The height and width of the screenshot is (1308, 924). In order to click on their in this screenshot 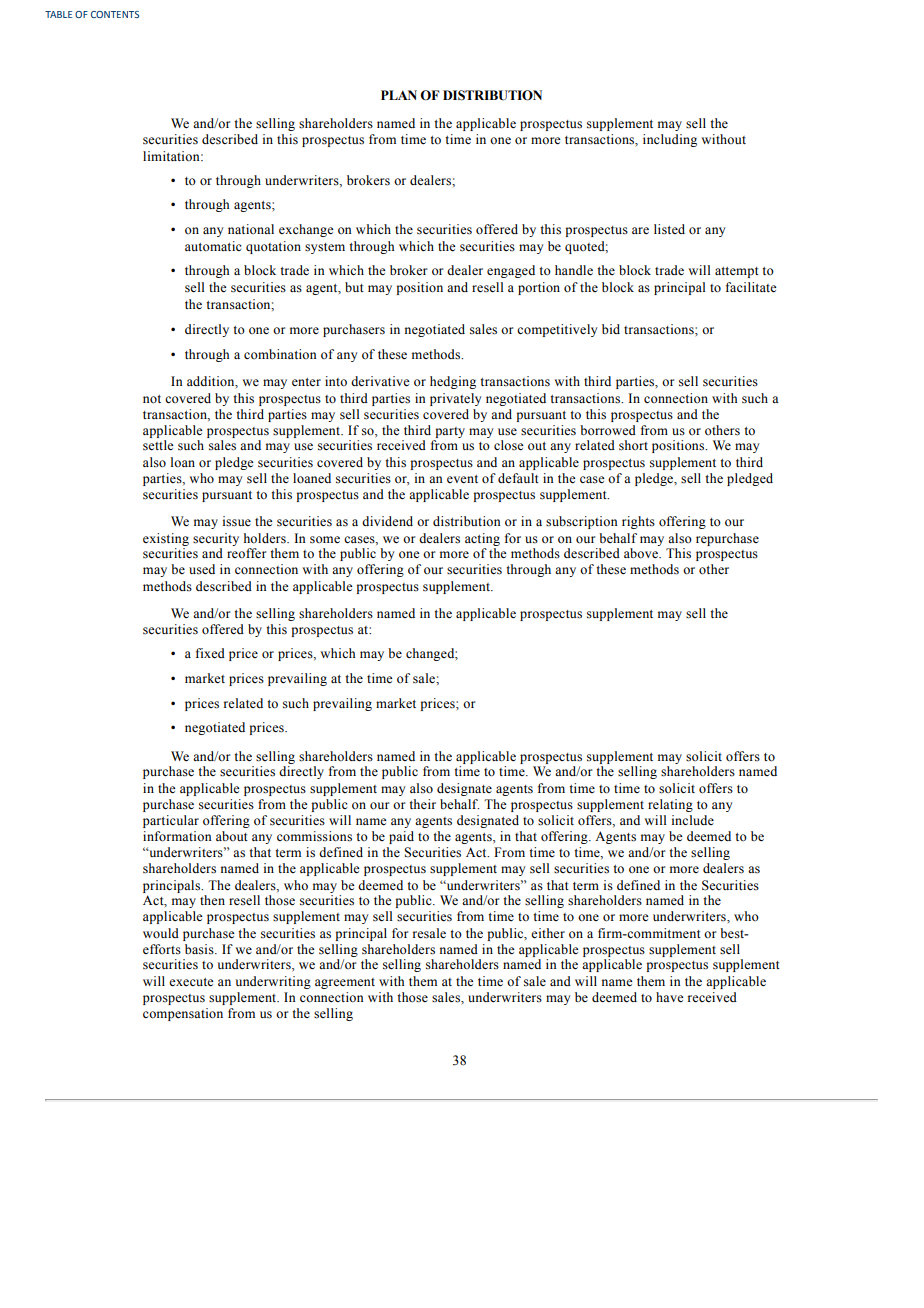, I will do `click(422, 804)`.
